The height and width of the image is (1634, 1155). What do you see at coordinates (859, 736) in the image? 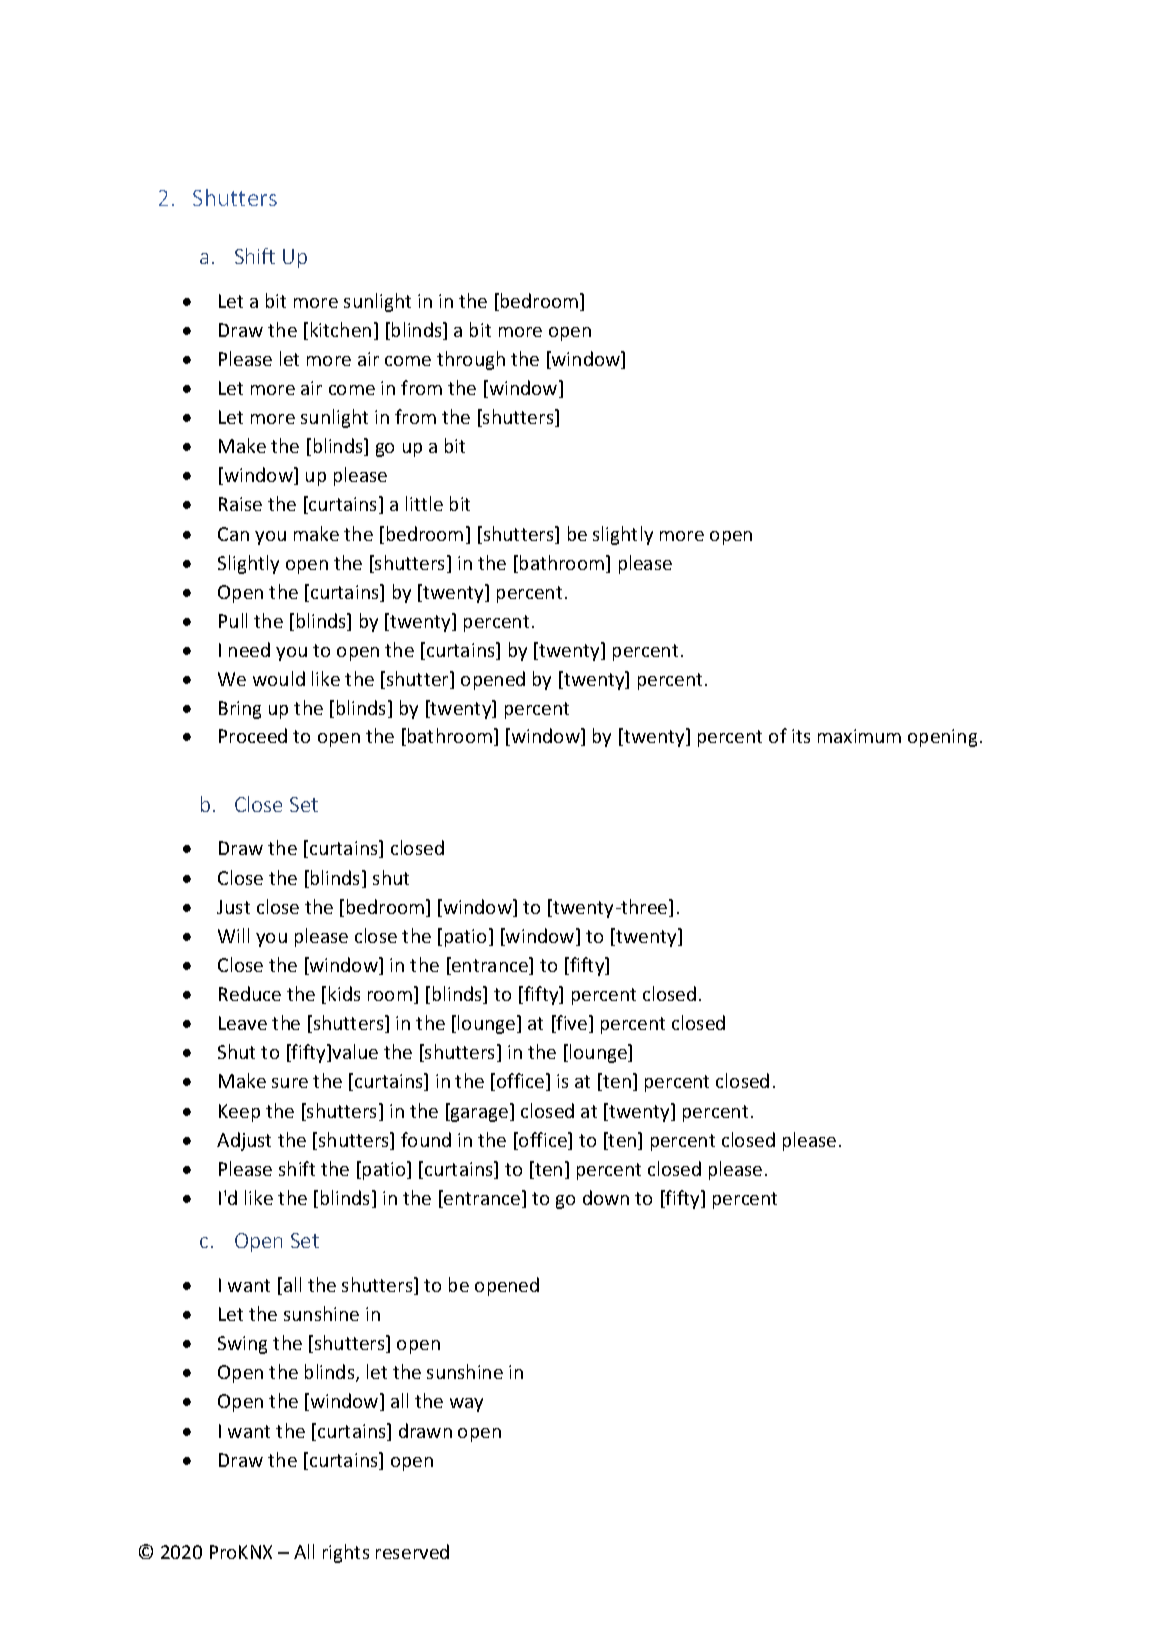
I see `maximum` at bounding box center [859, 736].
